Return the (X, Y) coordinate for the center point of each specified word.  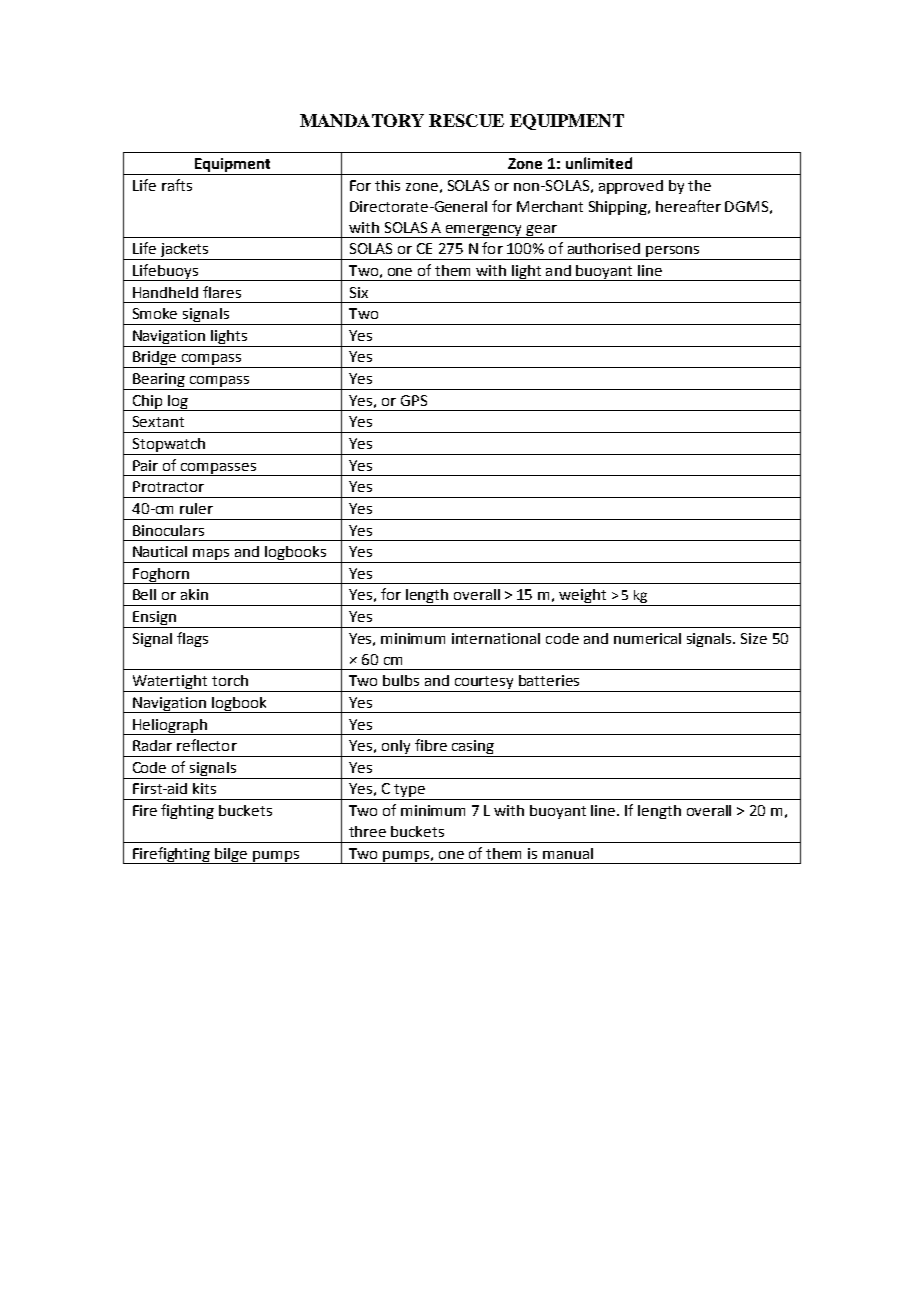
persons (673, 253)
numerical (647, 638)
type (409, 792)
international (496, 638)
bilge (232, 856)
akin (194, 594)
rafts (177, 185)
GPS (414, 400)
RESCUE (466, 120)
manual (568, 853)
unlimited (599, 163)
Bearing (159, 381)
